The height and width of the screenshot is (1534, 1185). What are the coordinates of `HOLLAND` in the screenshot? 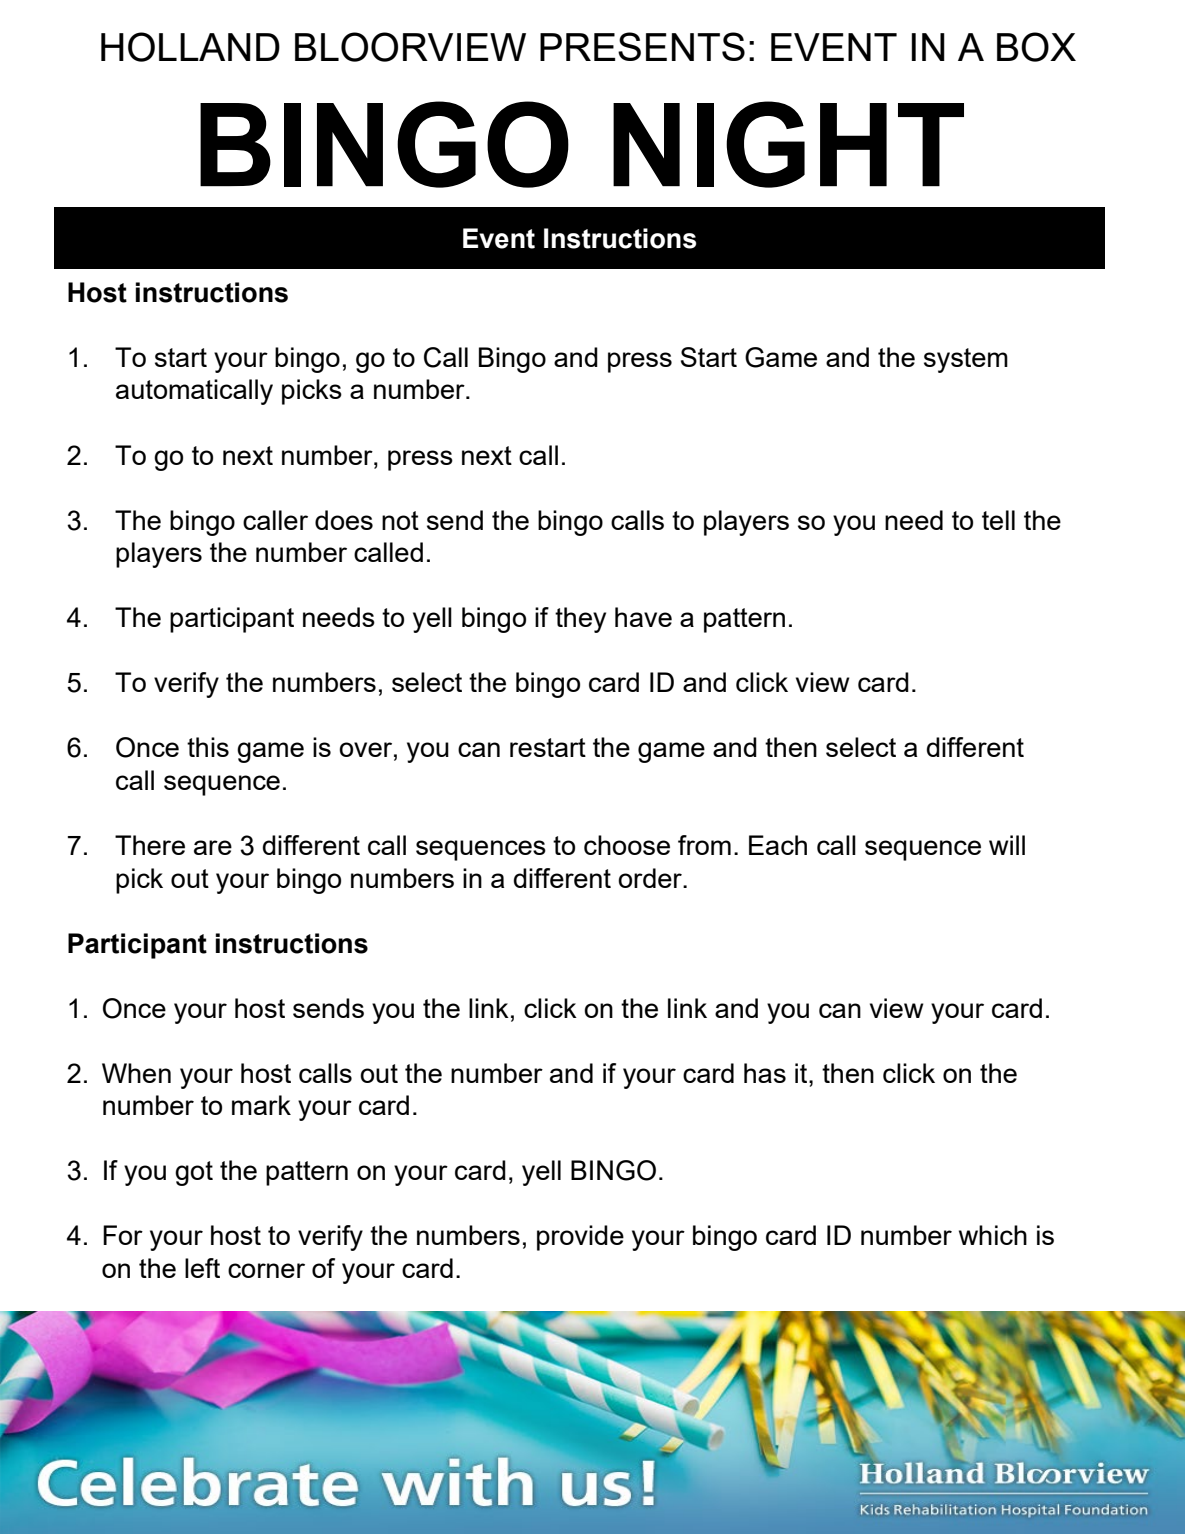 It's located at (190, 47).
